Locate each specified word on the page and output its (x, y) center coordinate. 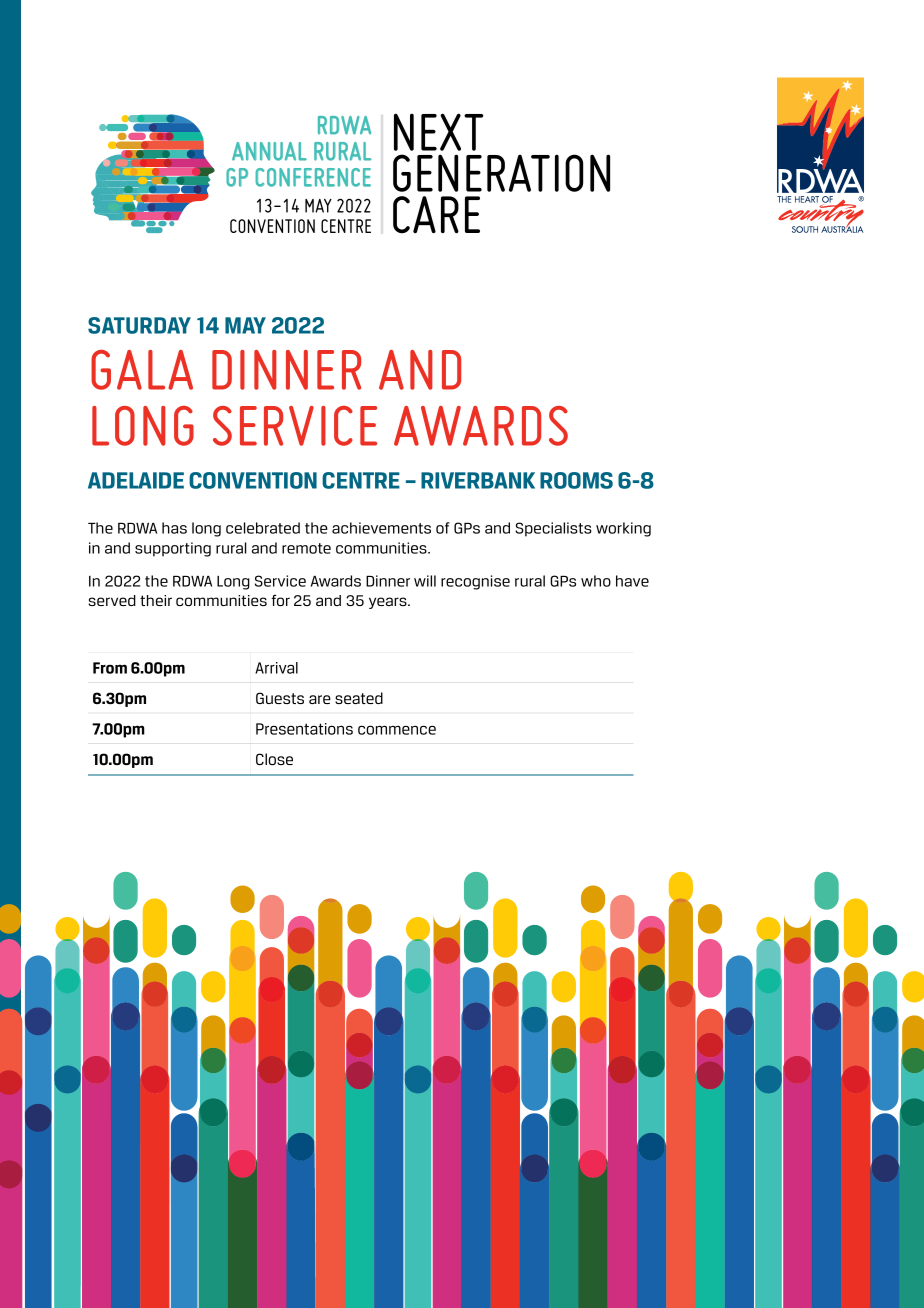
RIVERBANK (478, 480)
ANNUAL (269, 151)
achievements (381, 528)
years (389, 603)
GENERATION (501, 173)
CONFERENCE (313, 177)
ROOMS (576, 480)
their (156, 600)
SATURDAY (139, 325)
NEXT (438, 132)
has (174, 528)
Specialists (553, 529)
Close (274, 759)
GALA (142, 370)
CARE (436, 215)
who (596, 581)
